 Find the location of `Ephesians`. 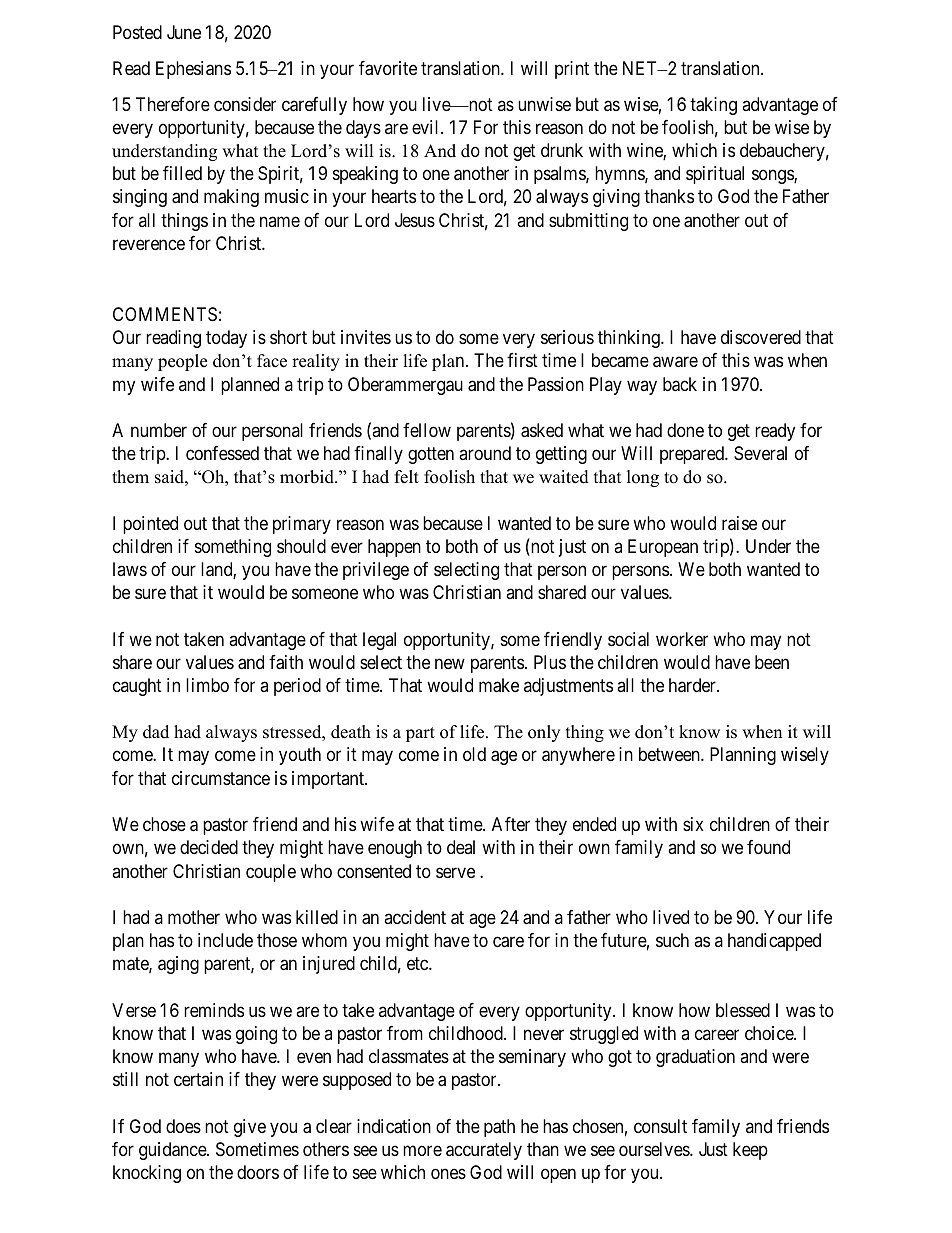

Ephesians is located at coordinates (193, 70).
